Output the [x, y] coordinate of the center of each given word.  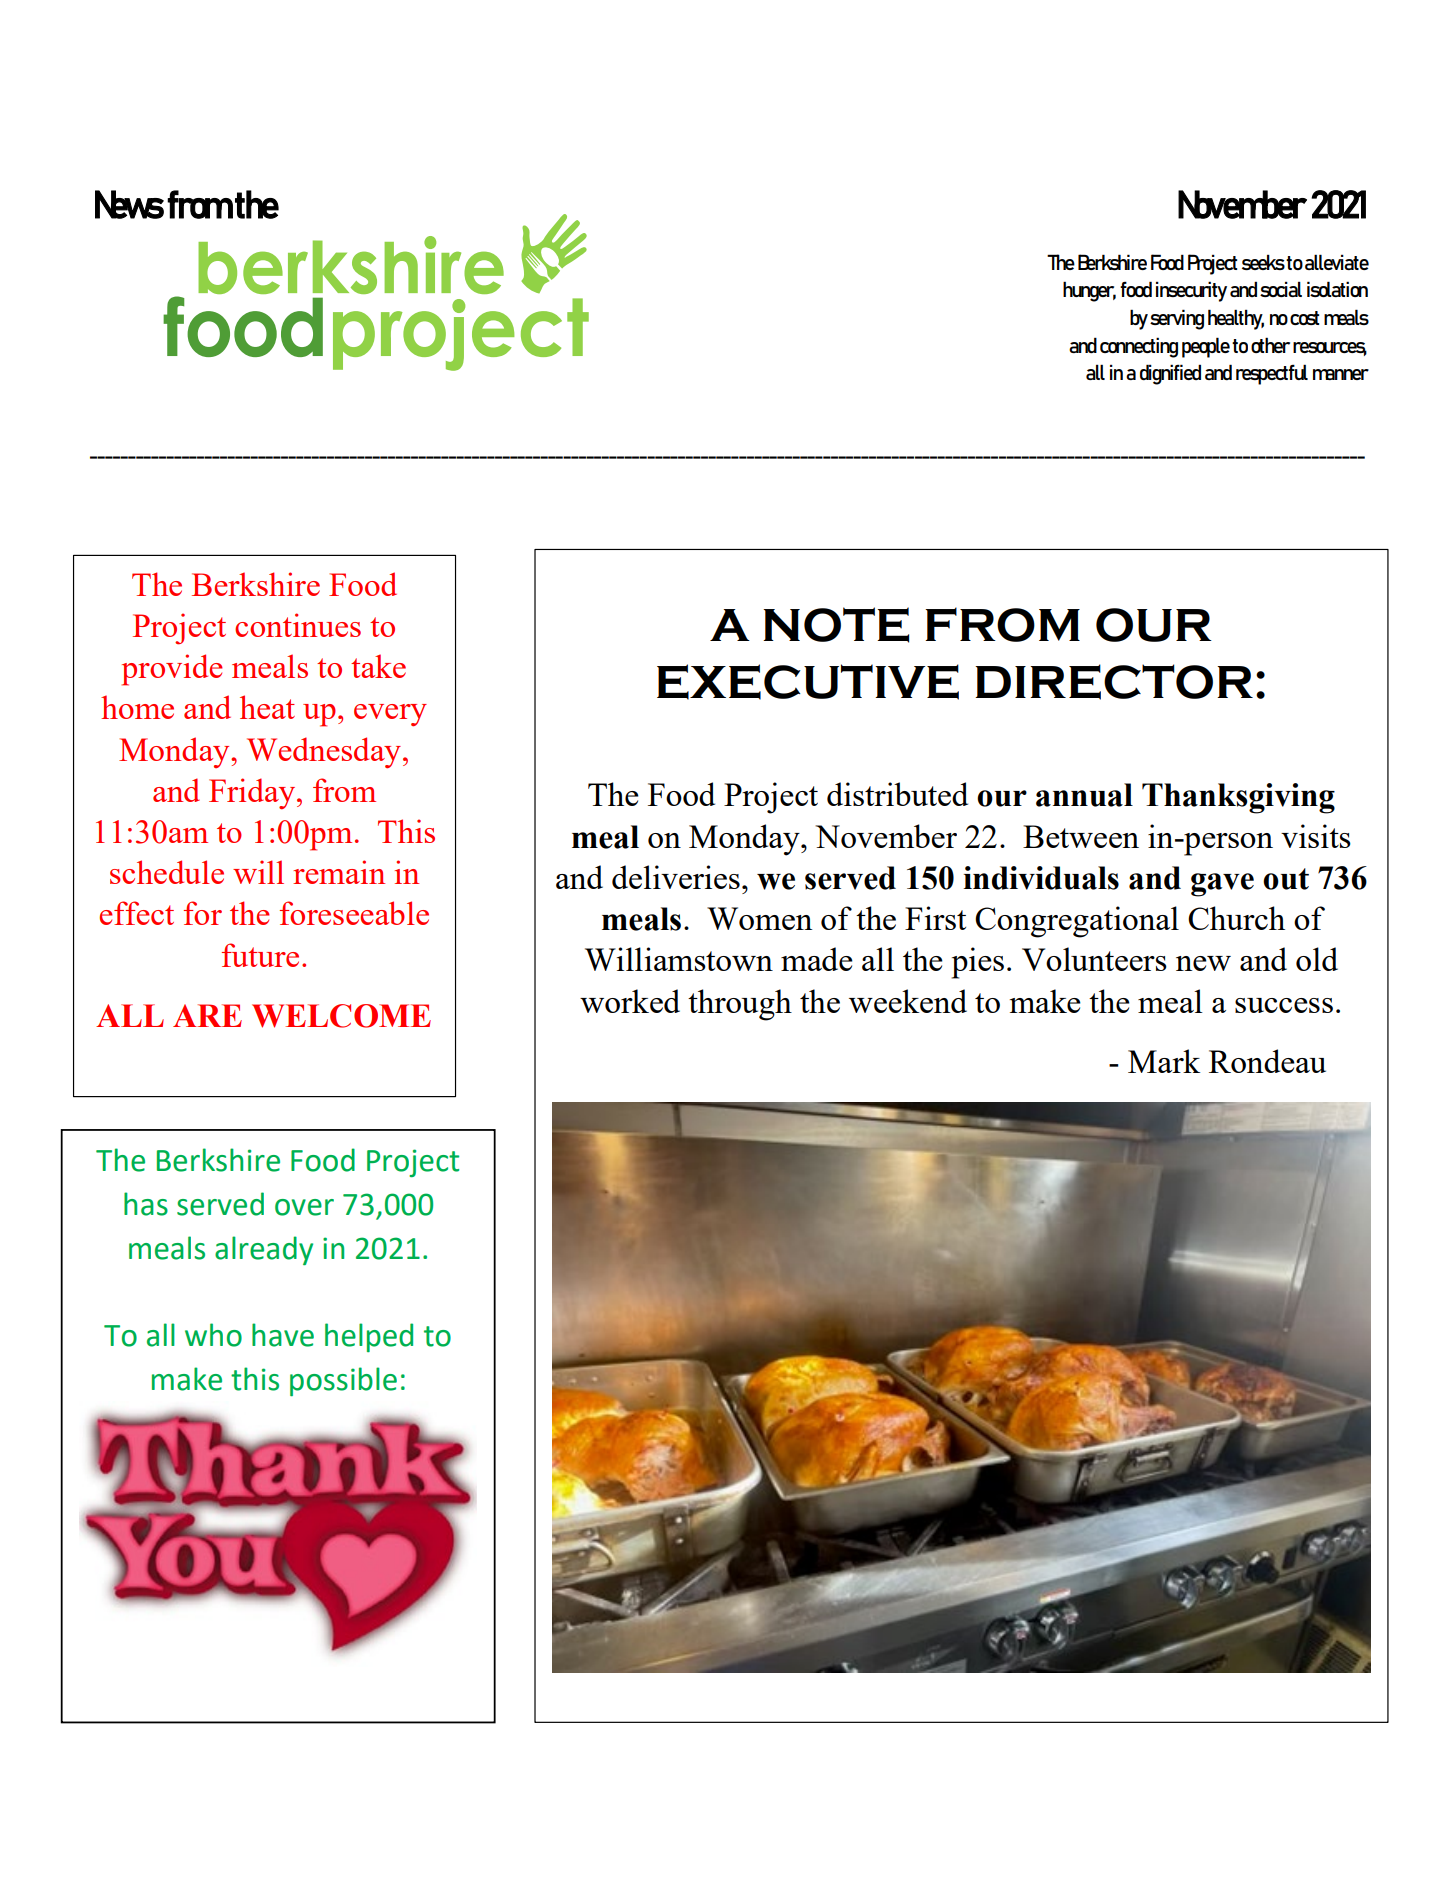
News [129, 204]
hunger [1089, 291]
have [283, 1335]
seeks [1263, 262]
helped [369, 1337]
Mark [1164, 1061]
